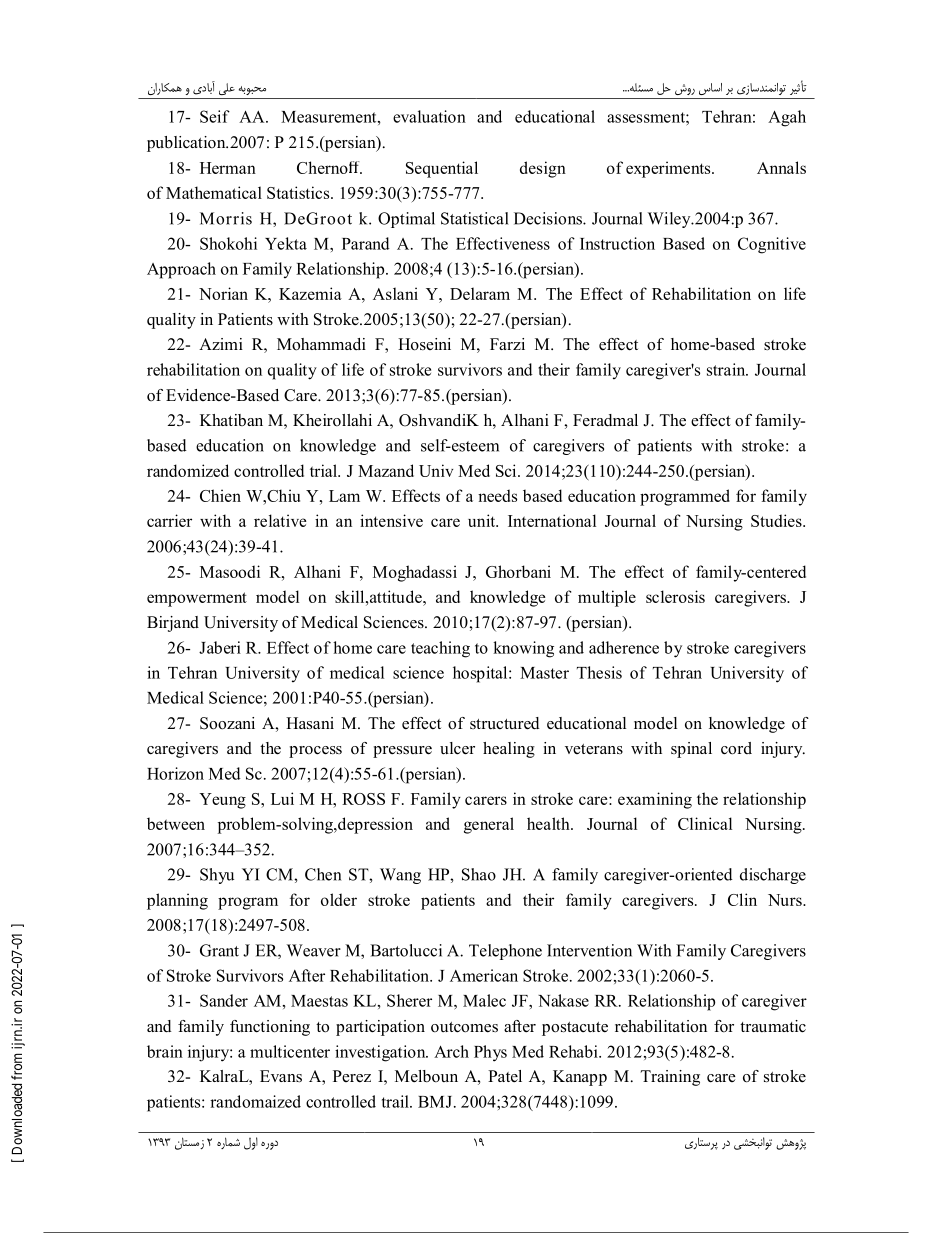  Describe the element at coordinates (442, 169) in the page. I see `Sequential` at that location.
